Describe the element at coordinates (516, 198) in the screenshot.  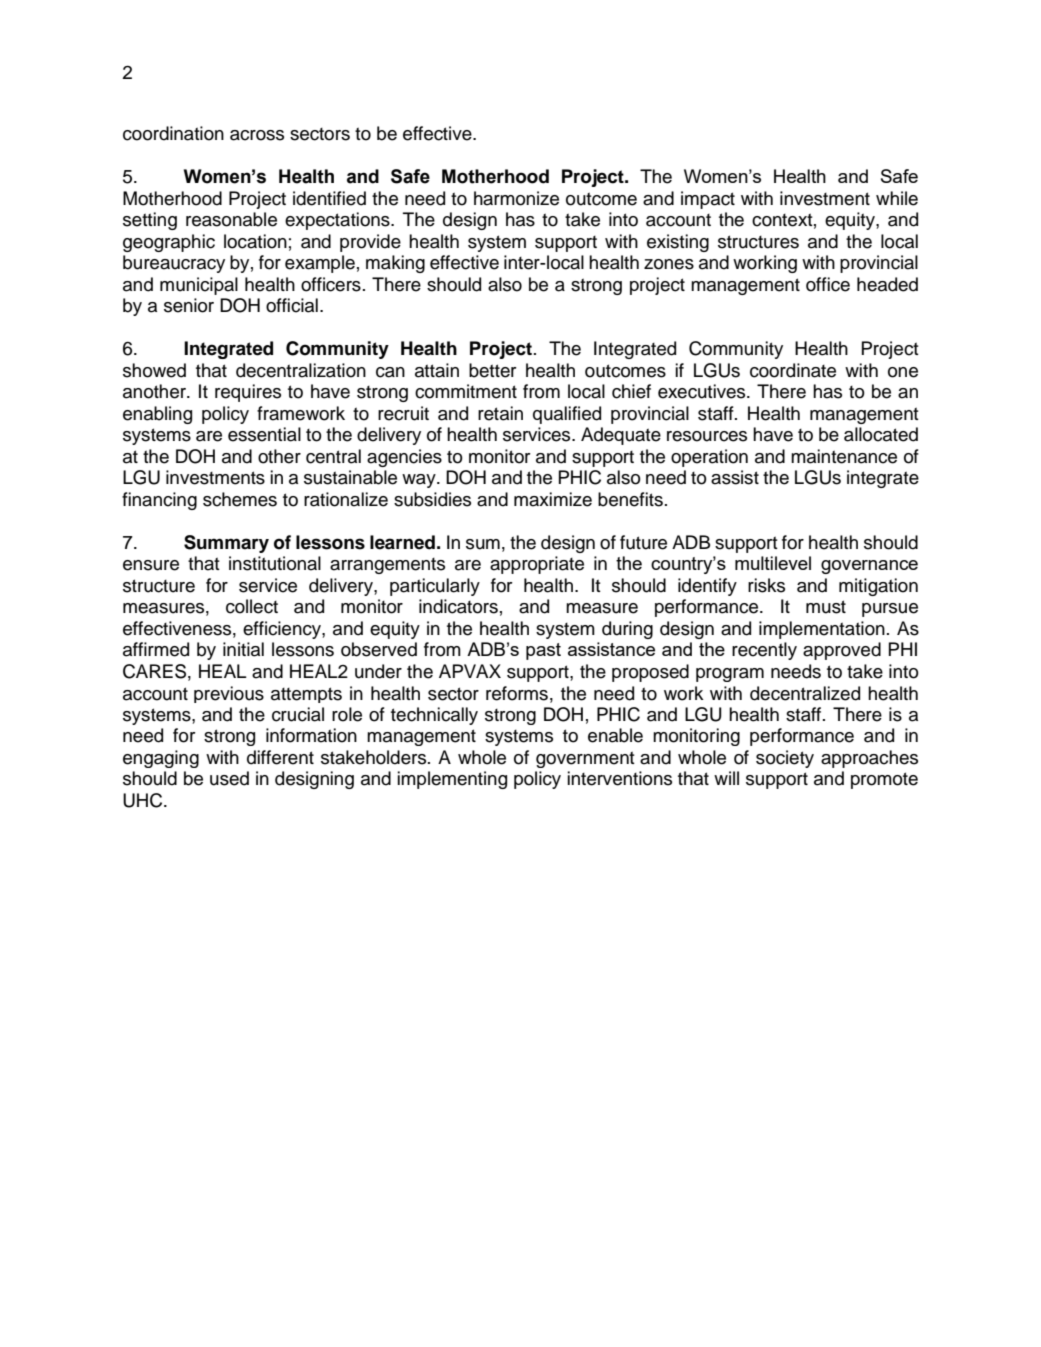
I see `harmonize` at that location.
